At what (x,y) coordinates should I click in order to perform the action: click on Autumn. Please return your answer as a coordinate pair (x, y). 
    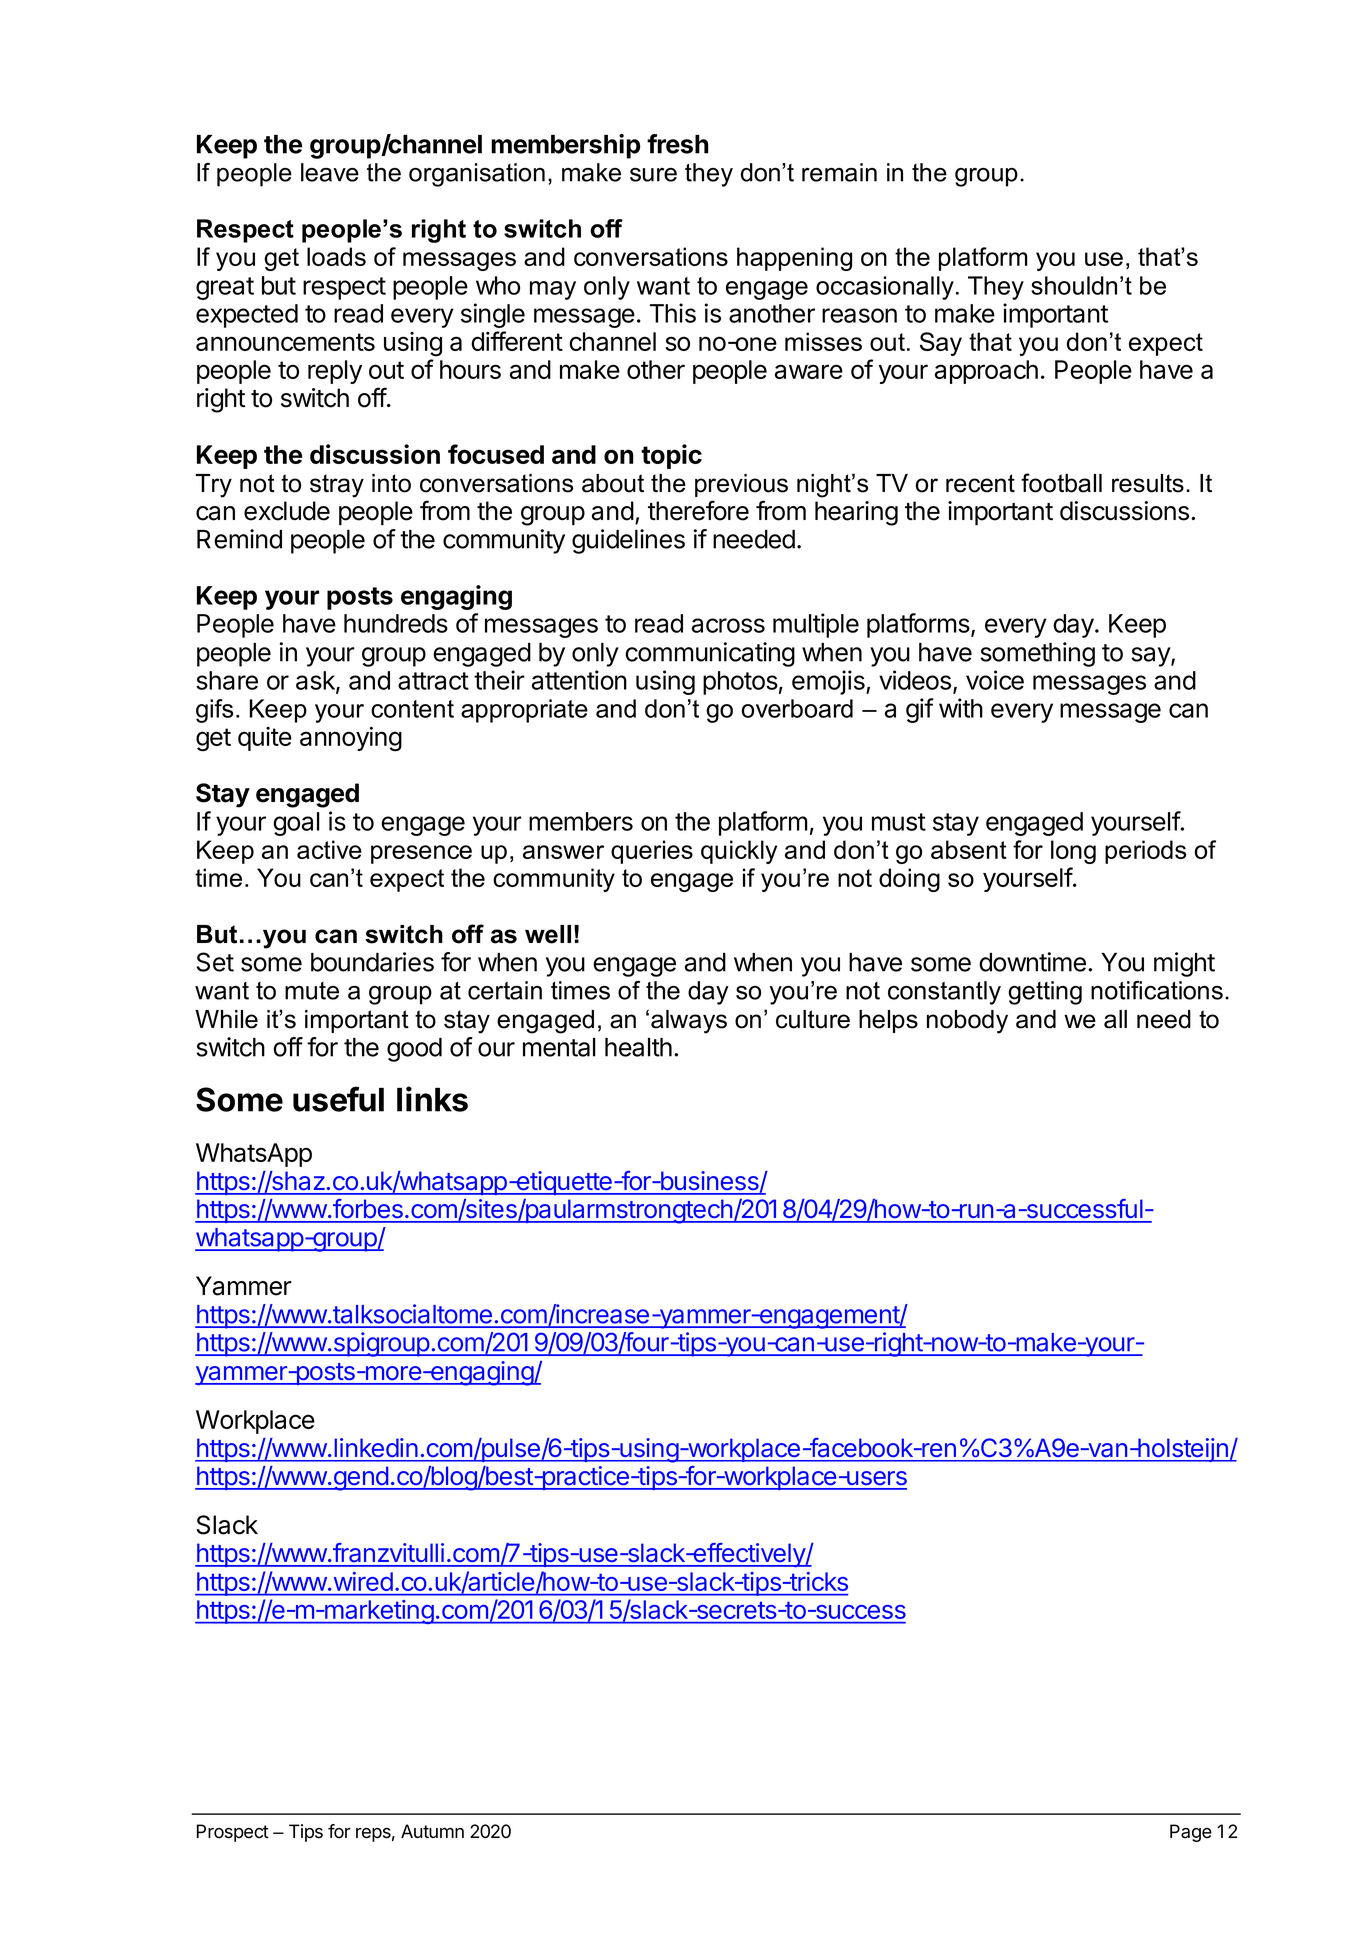
    Looking at the image, I should click on (432, 1831).
